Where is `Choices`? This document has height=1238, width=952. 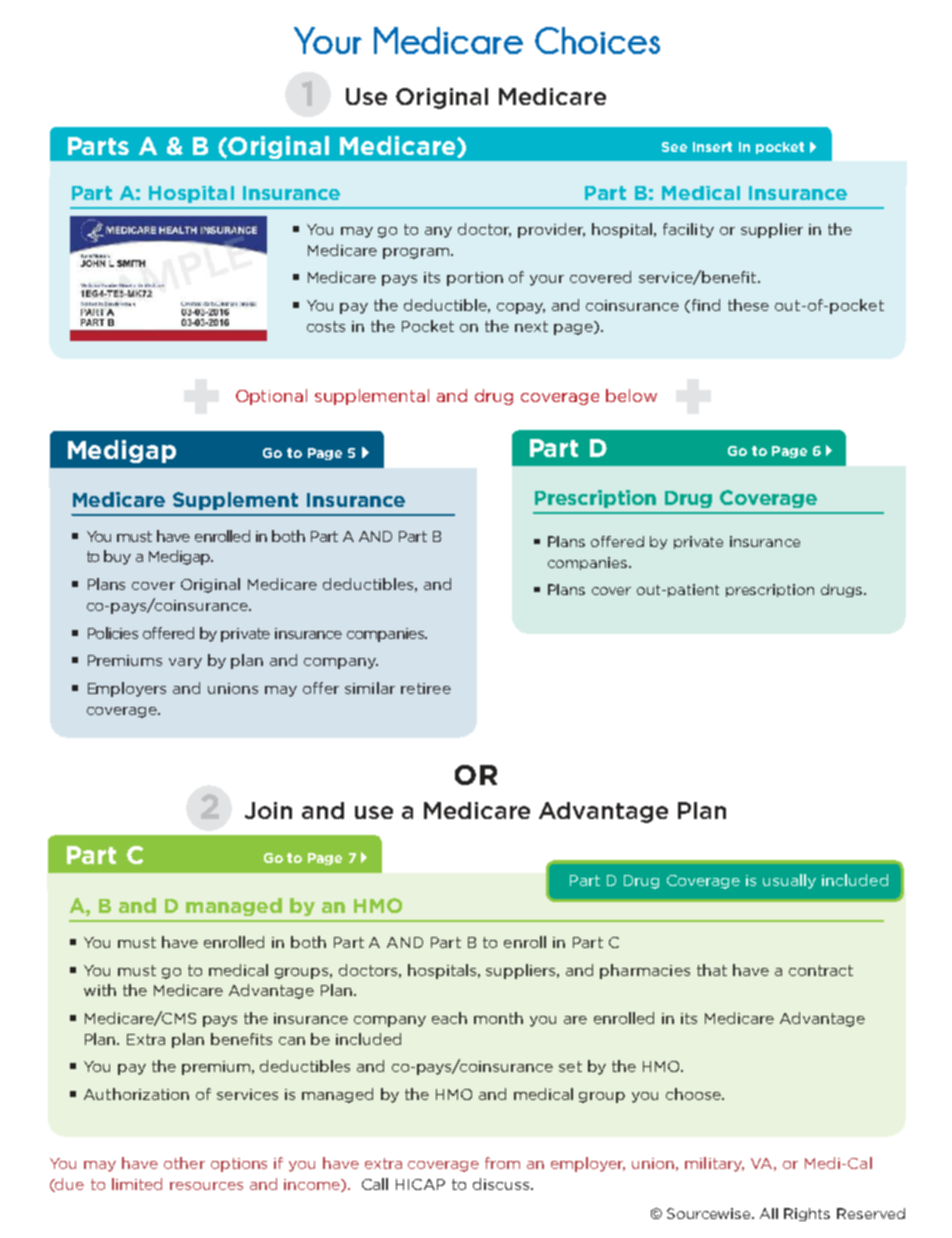 Choices is located at coordinates (597, 40).
